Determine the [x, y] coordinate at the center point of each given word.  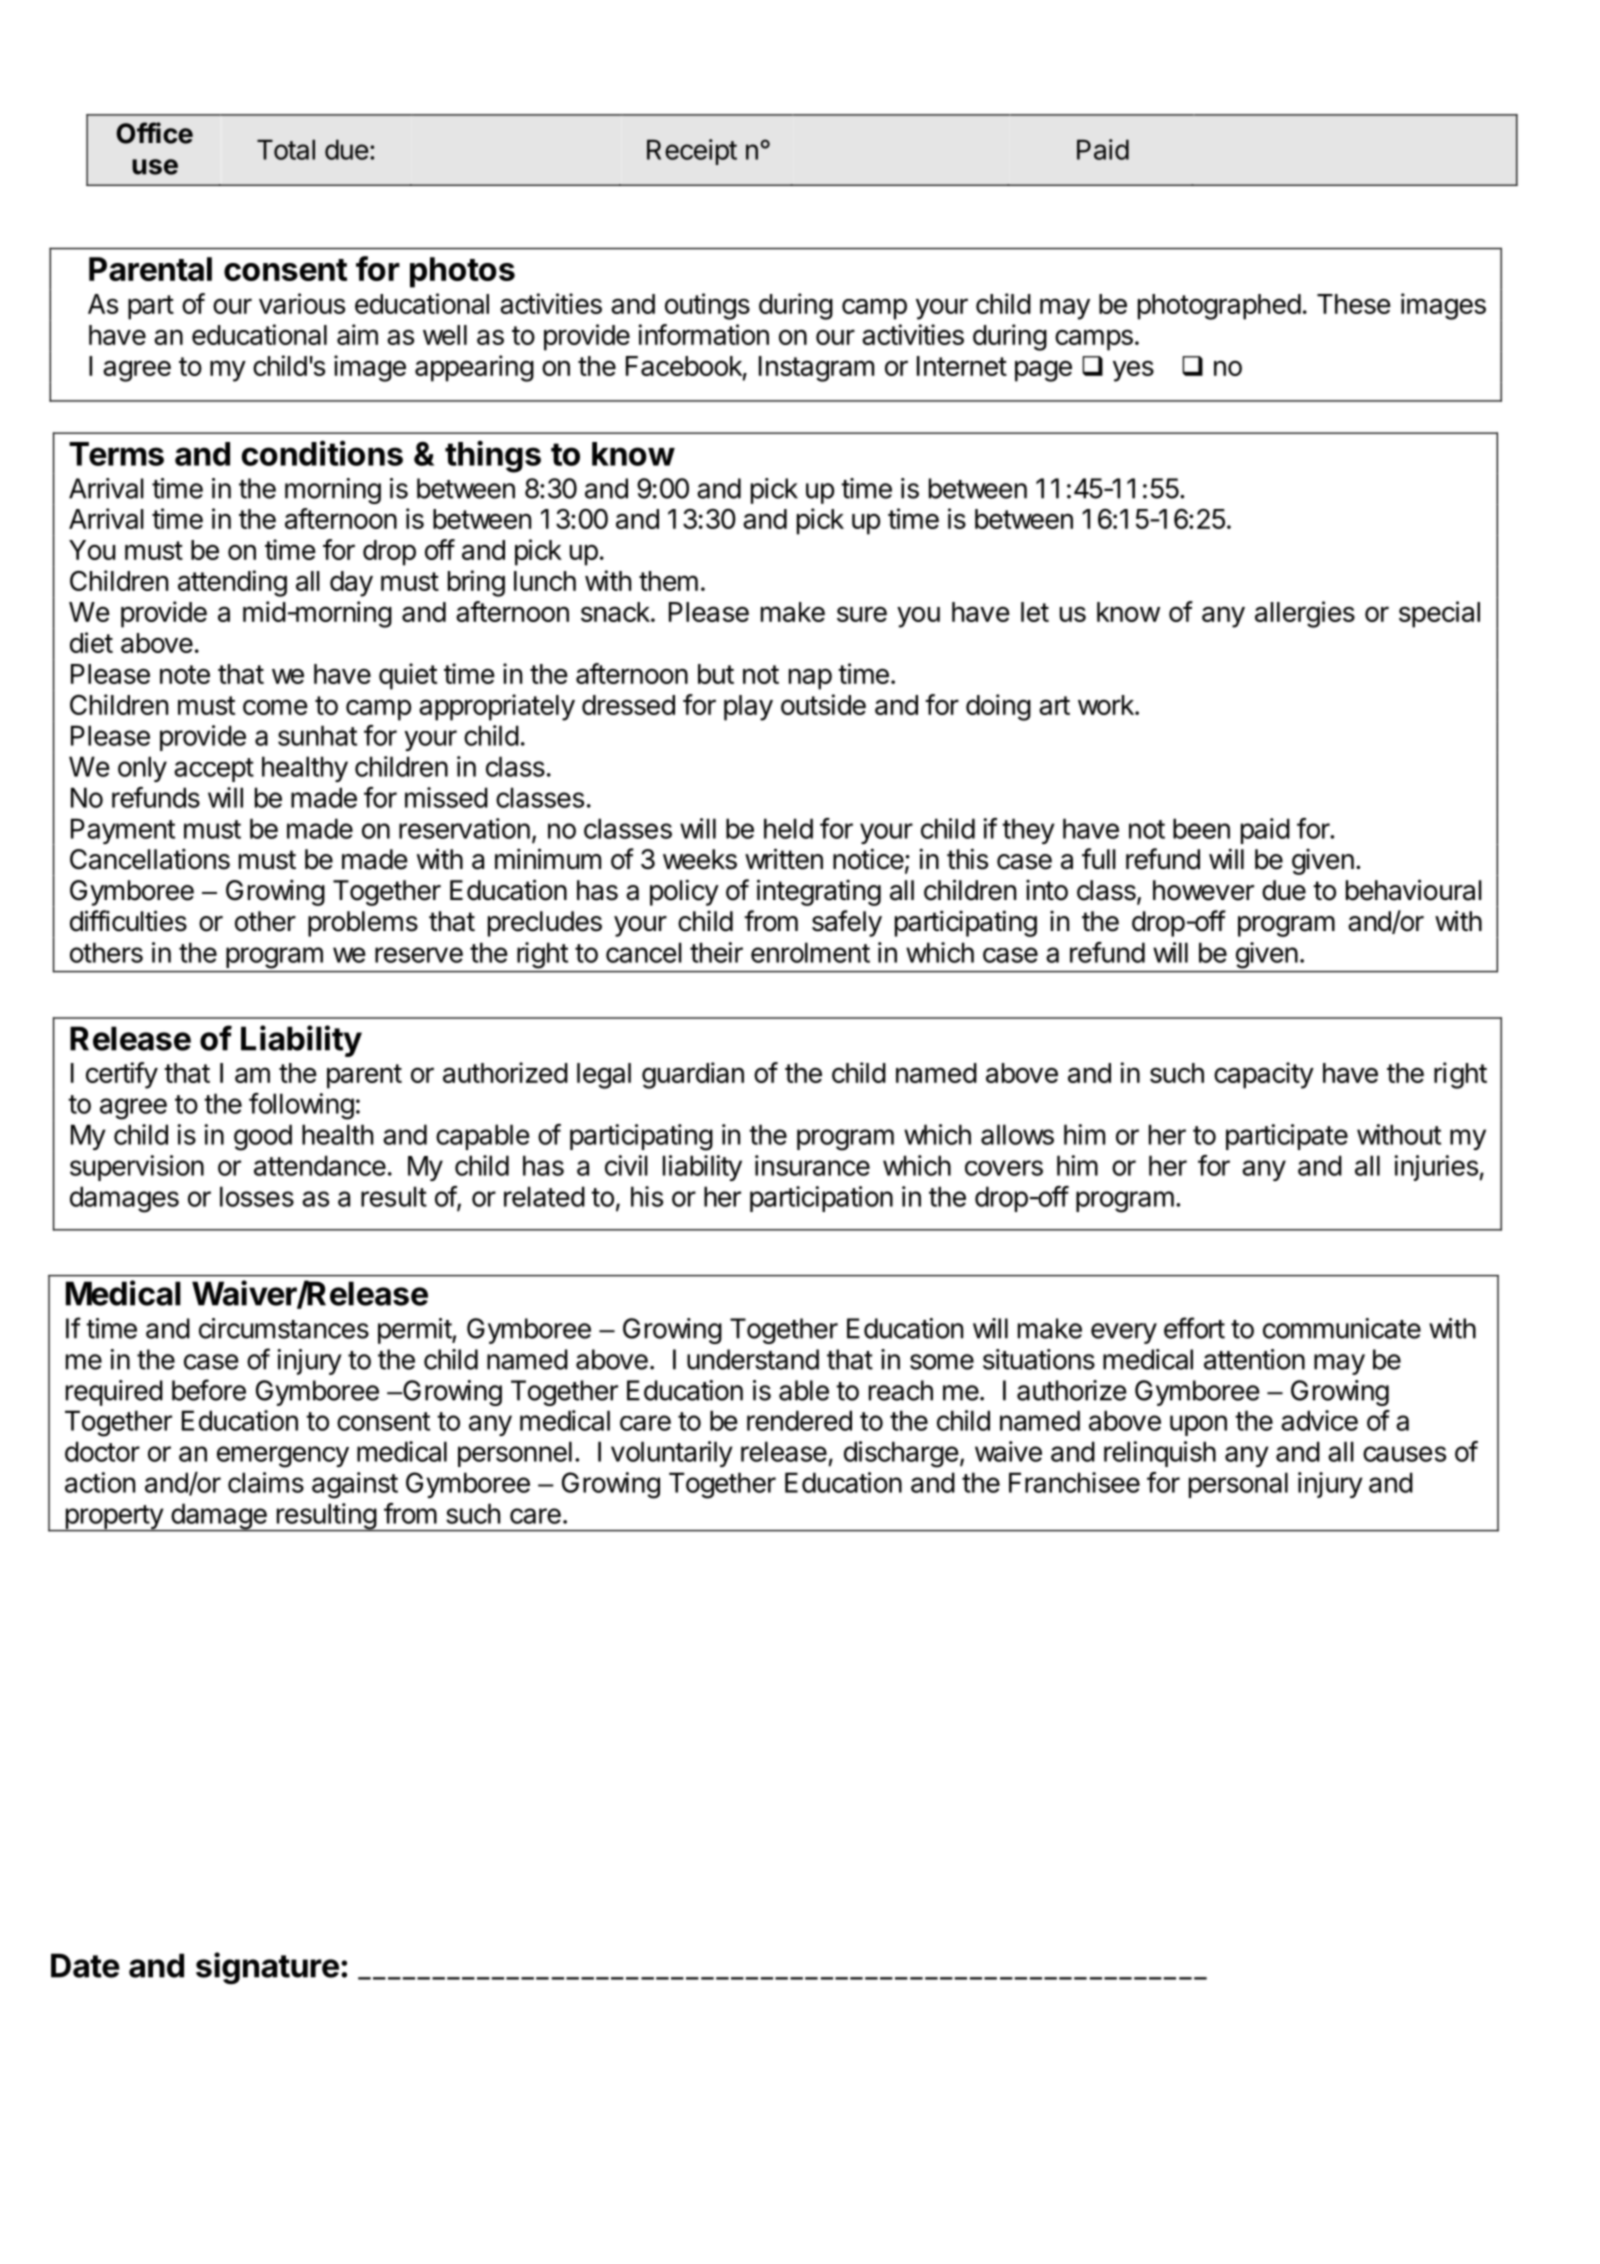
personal [1238, 1485]
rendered [799, 1420]
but [716, 674]
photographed [1219, 307]
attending [232, 583]
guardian [693, 1075]
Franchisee [1074, 1482]
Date [85, 1965]
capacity [1264, 1075]
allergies [1305, 614]
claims [266, 1482]
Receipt [692, 152]
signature [267, 1968]
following [301, 1106]
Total [286, 149]
